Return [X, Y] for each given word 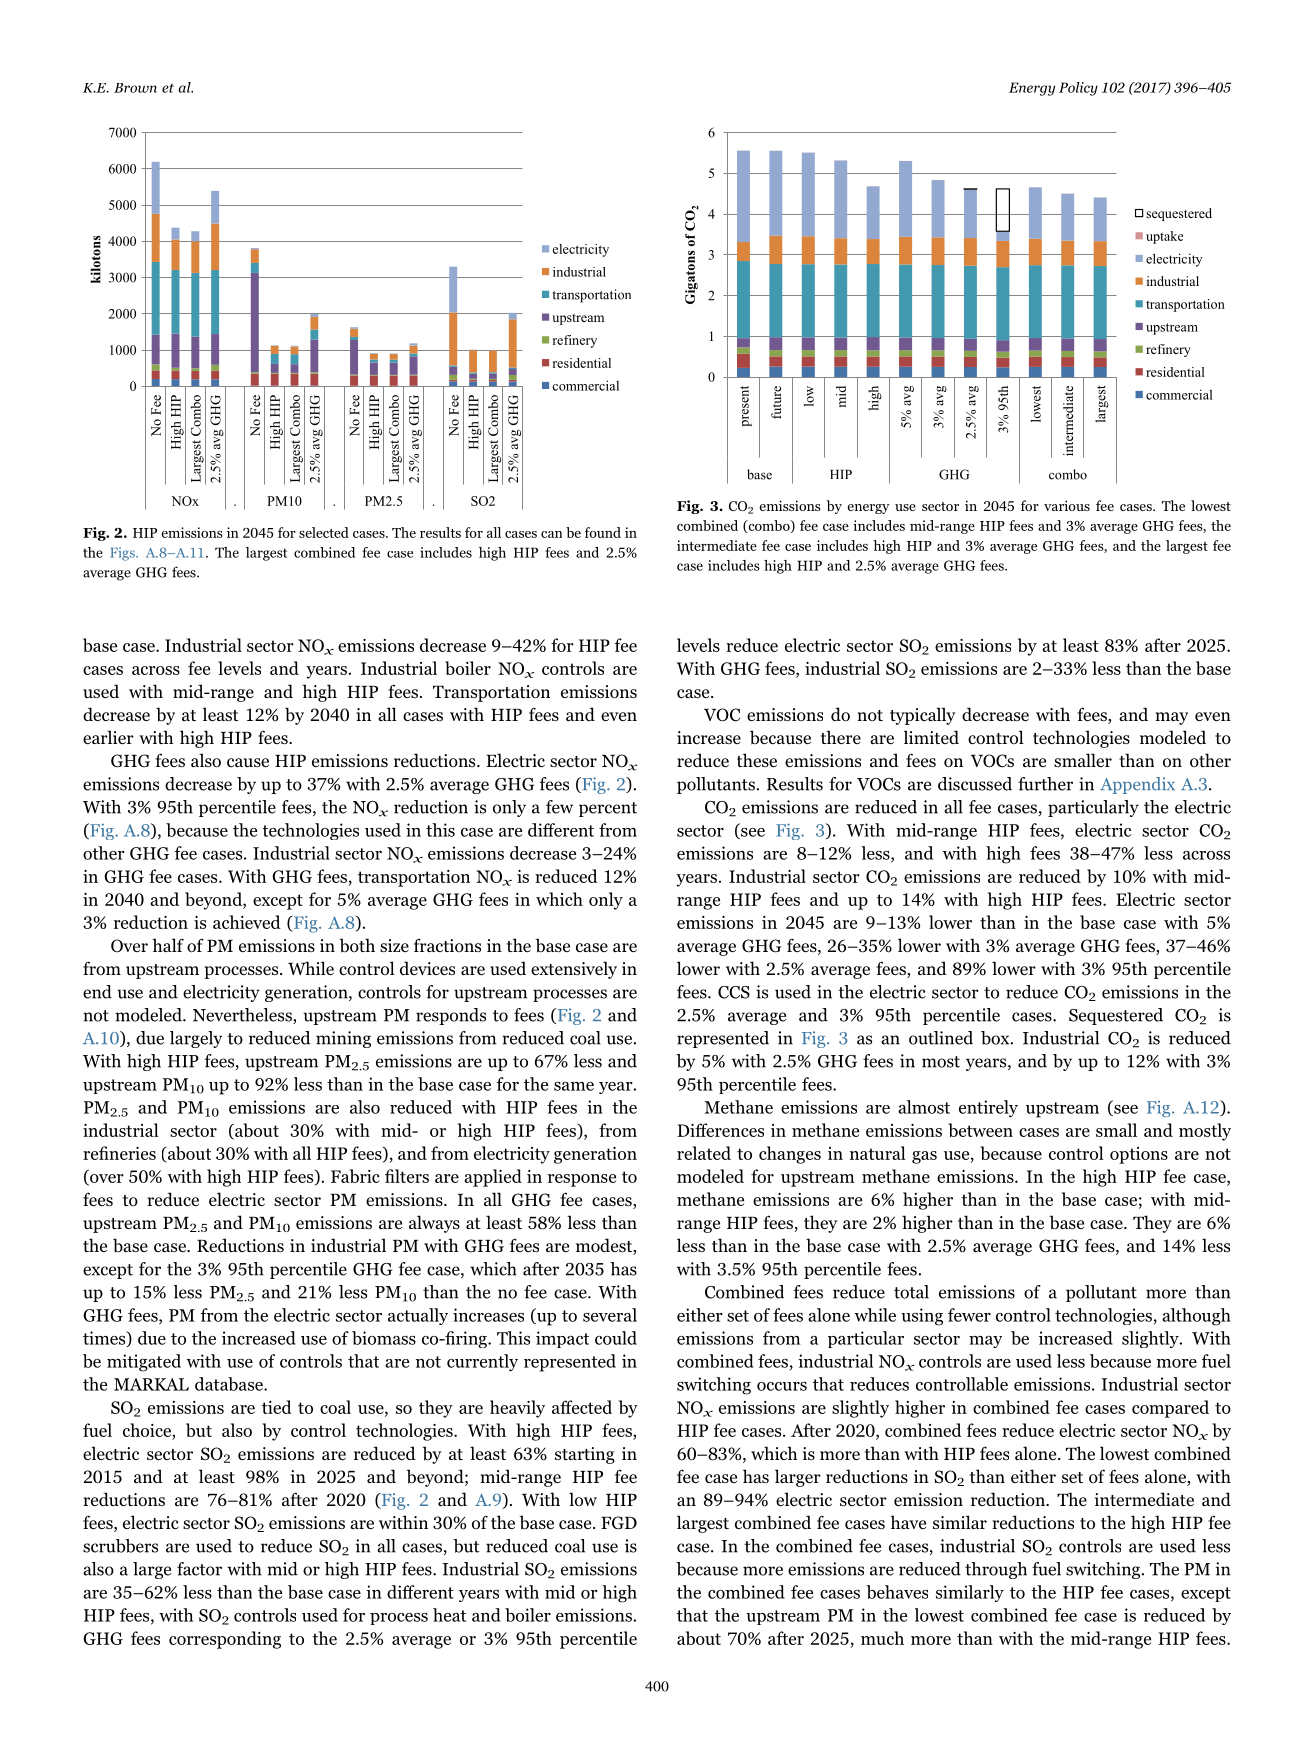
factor [199, 1569]
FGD [619, 1523]
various [1067, 505]
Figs [123, 554]
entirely [988, 1109]
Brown [135, 88]
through [996, 1570]
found [603, 532]
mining [343, 1039]
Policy [1078, 89]
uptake [1164, 237]
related [704, 1153]
